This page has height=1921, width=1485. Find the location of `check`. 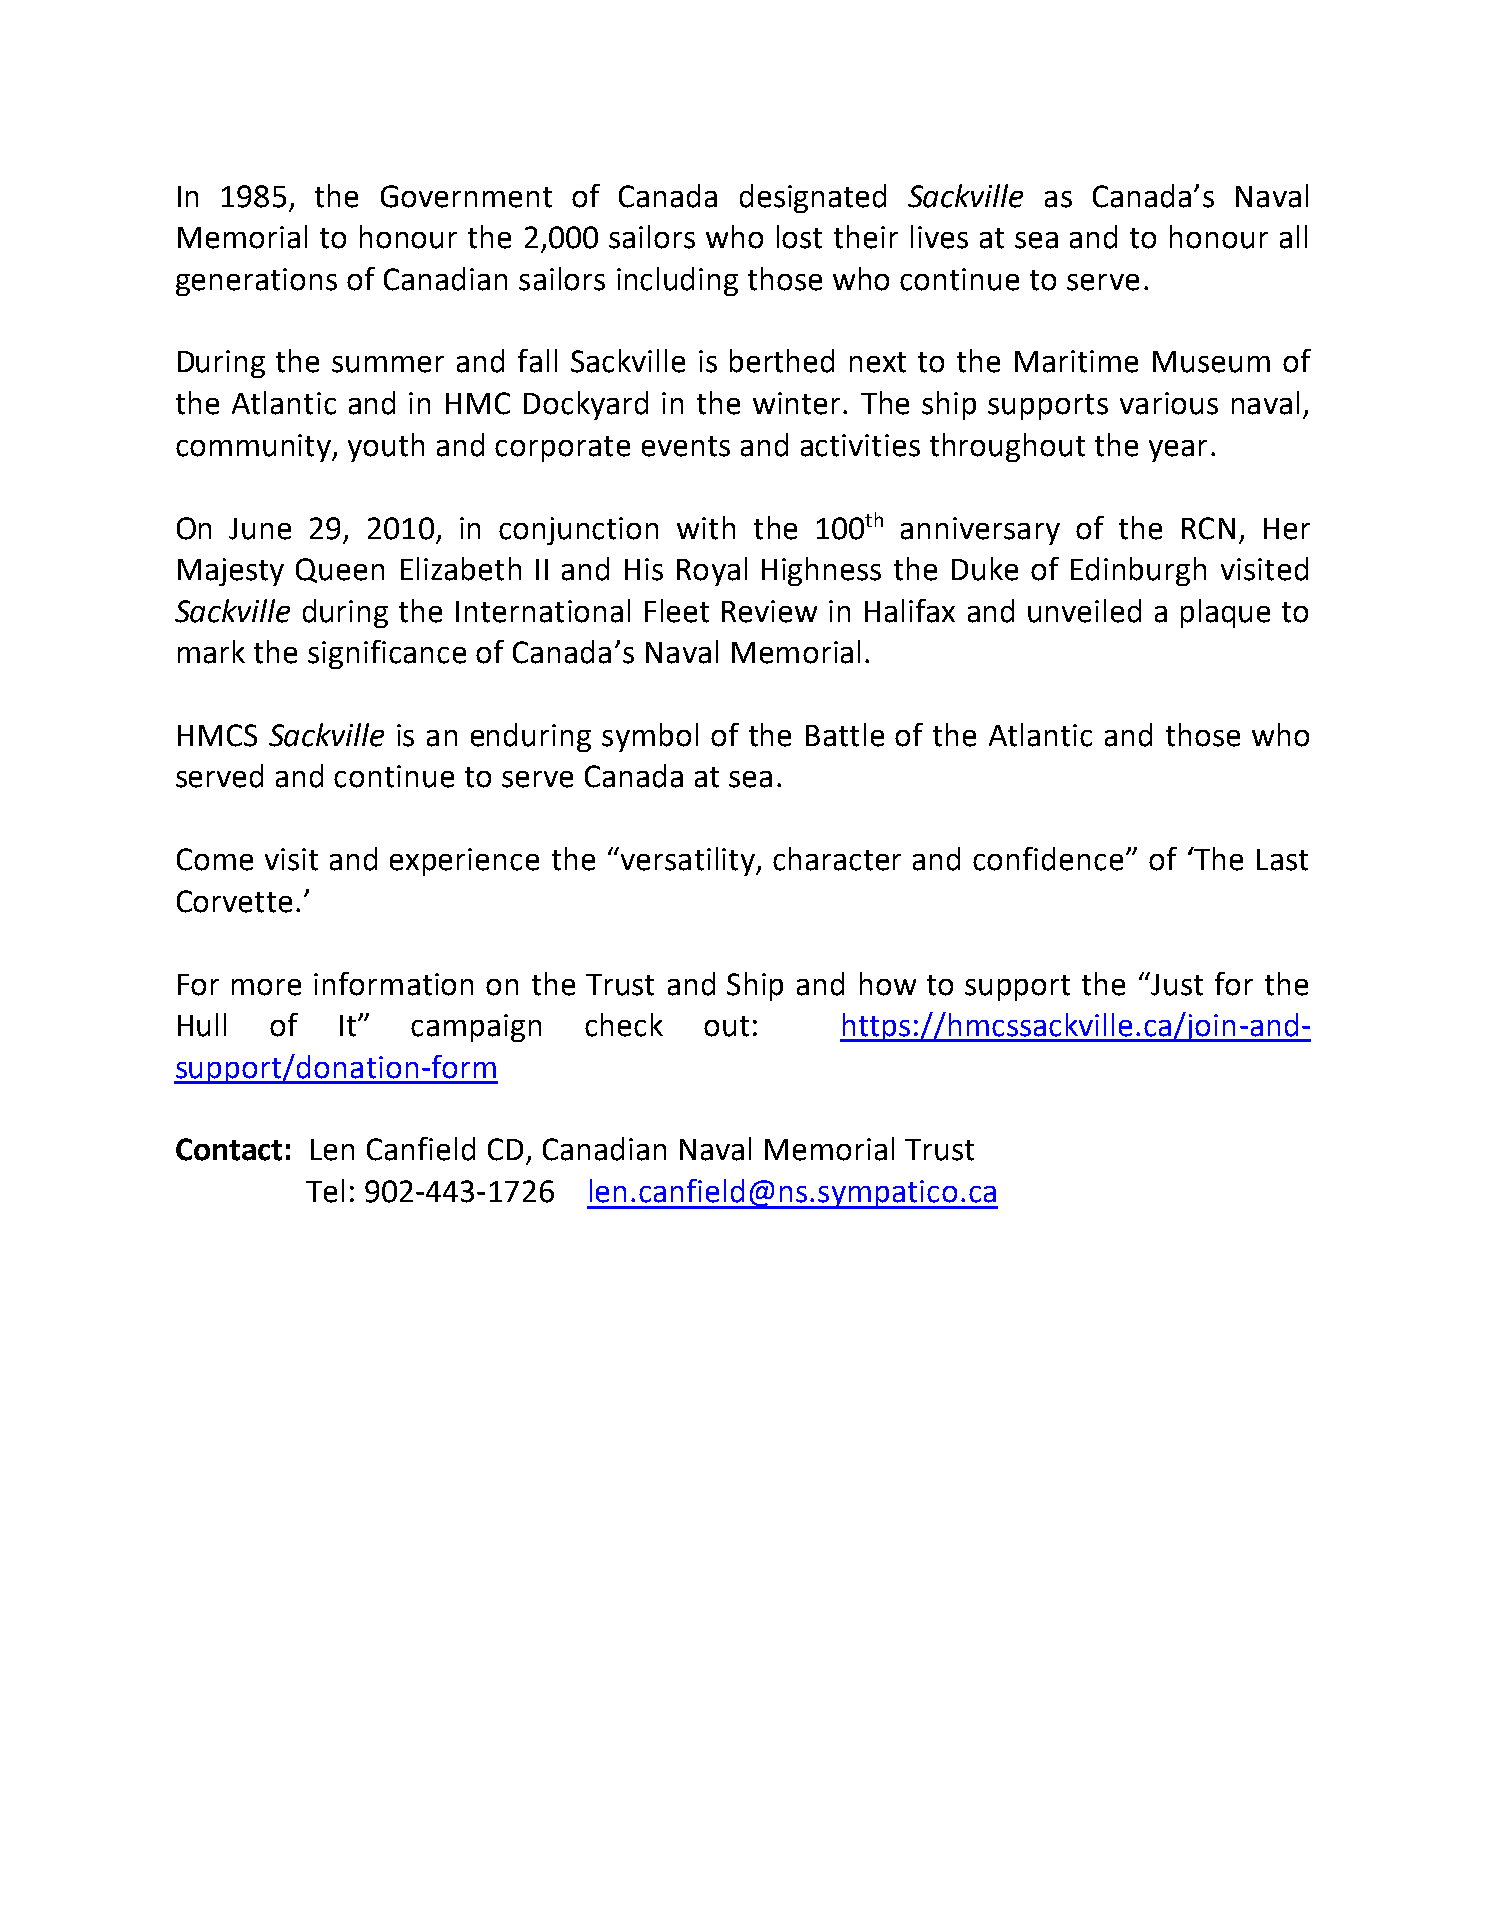

check is located at coordinates (624, 1025).
